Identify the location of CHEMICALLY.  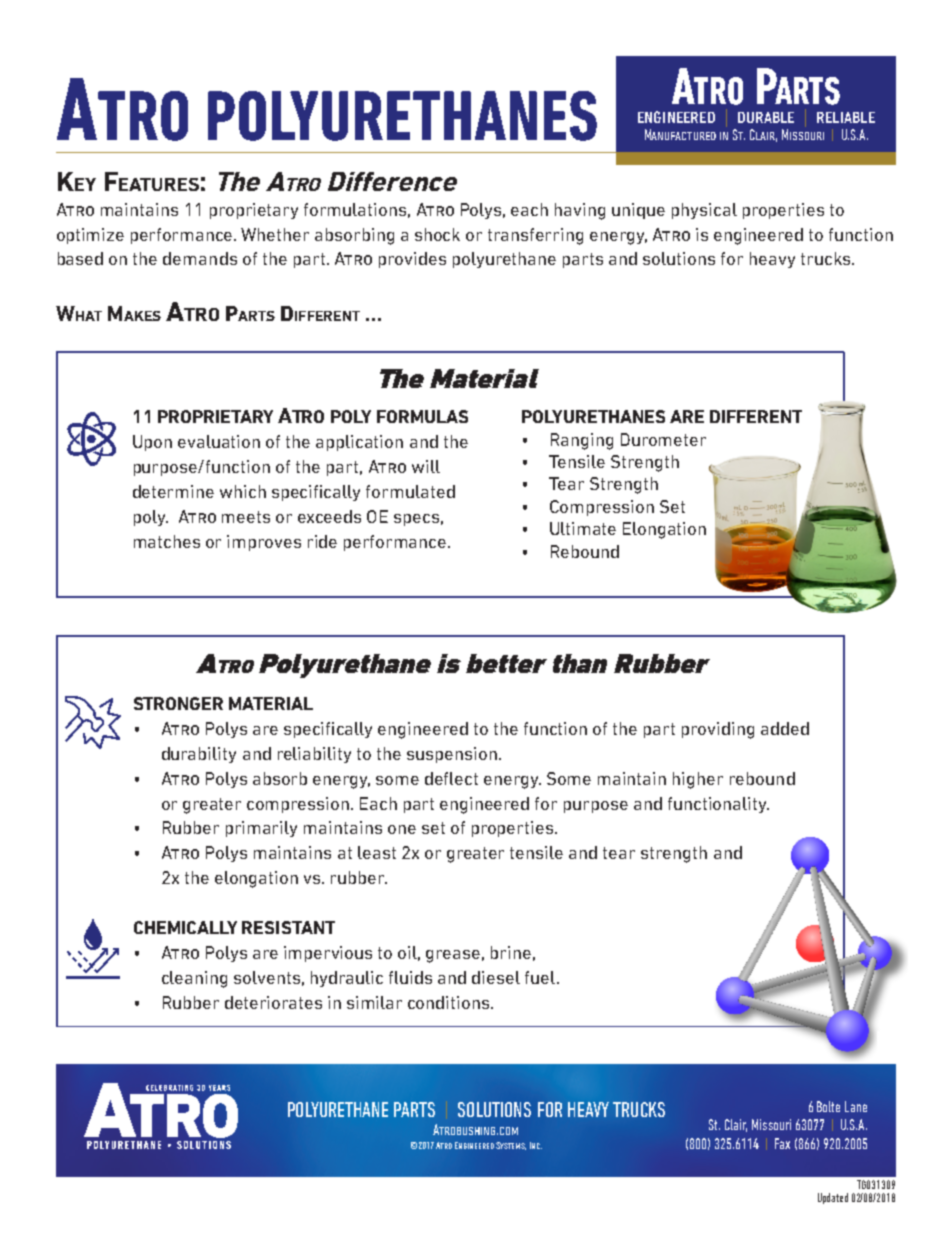
(185, 927).
